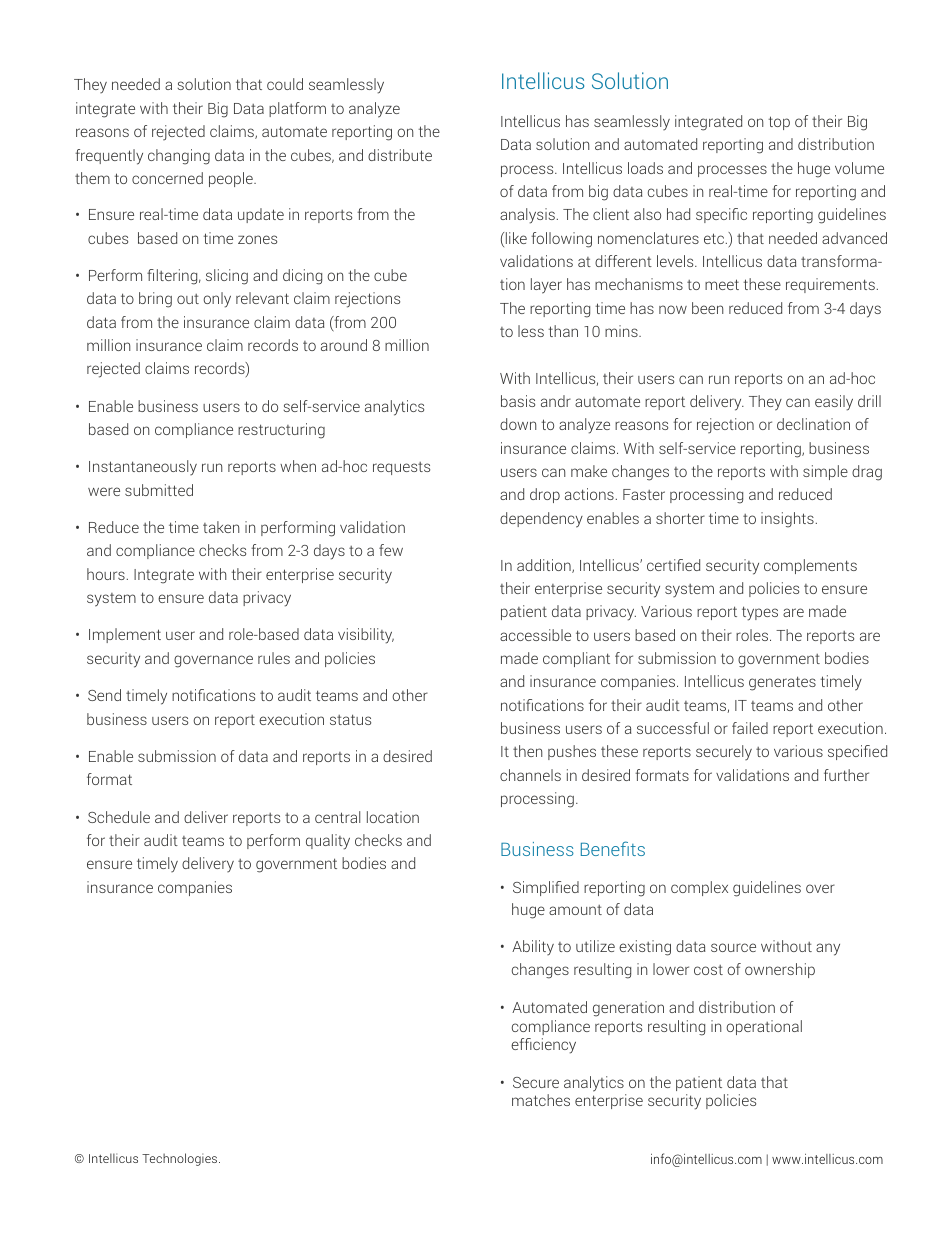 The height and width of the image is (1233, 952). What do you see at coordinates (119, 817) in the image?
I see `Schedule` at bounding box center [119, 817].
